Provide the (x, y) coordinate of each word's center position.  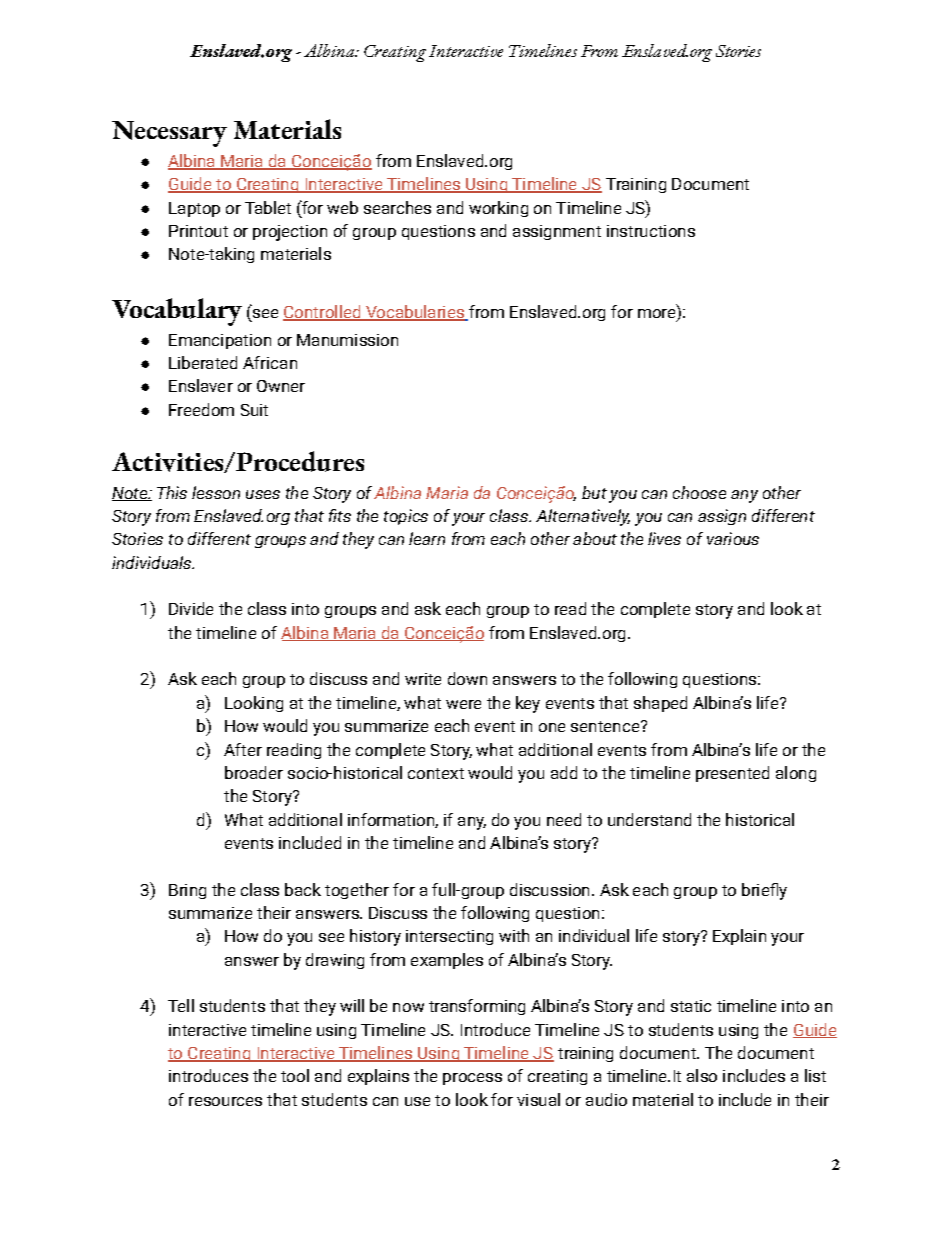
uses (263, 494)
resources (225, 1101)
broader (254, 772)
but (594, 492)
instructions (651, 231)
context (436, 773)
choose (699, 492)
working (498, 209)
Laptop (194, 209)
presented (732, 774)
